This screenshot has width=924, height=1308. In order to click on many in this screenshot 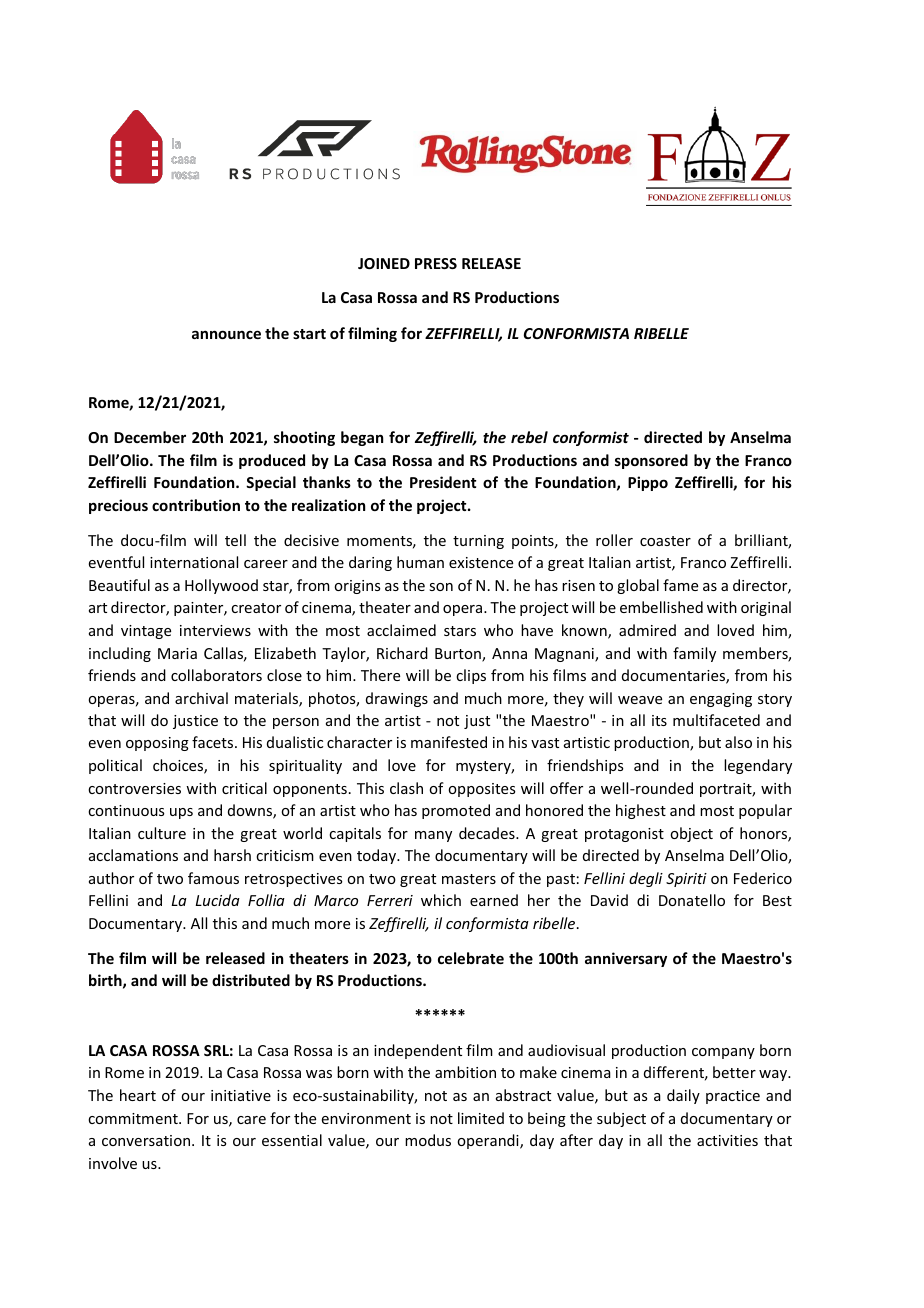, I will do `click(433, 836)`.
